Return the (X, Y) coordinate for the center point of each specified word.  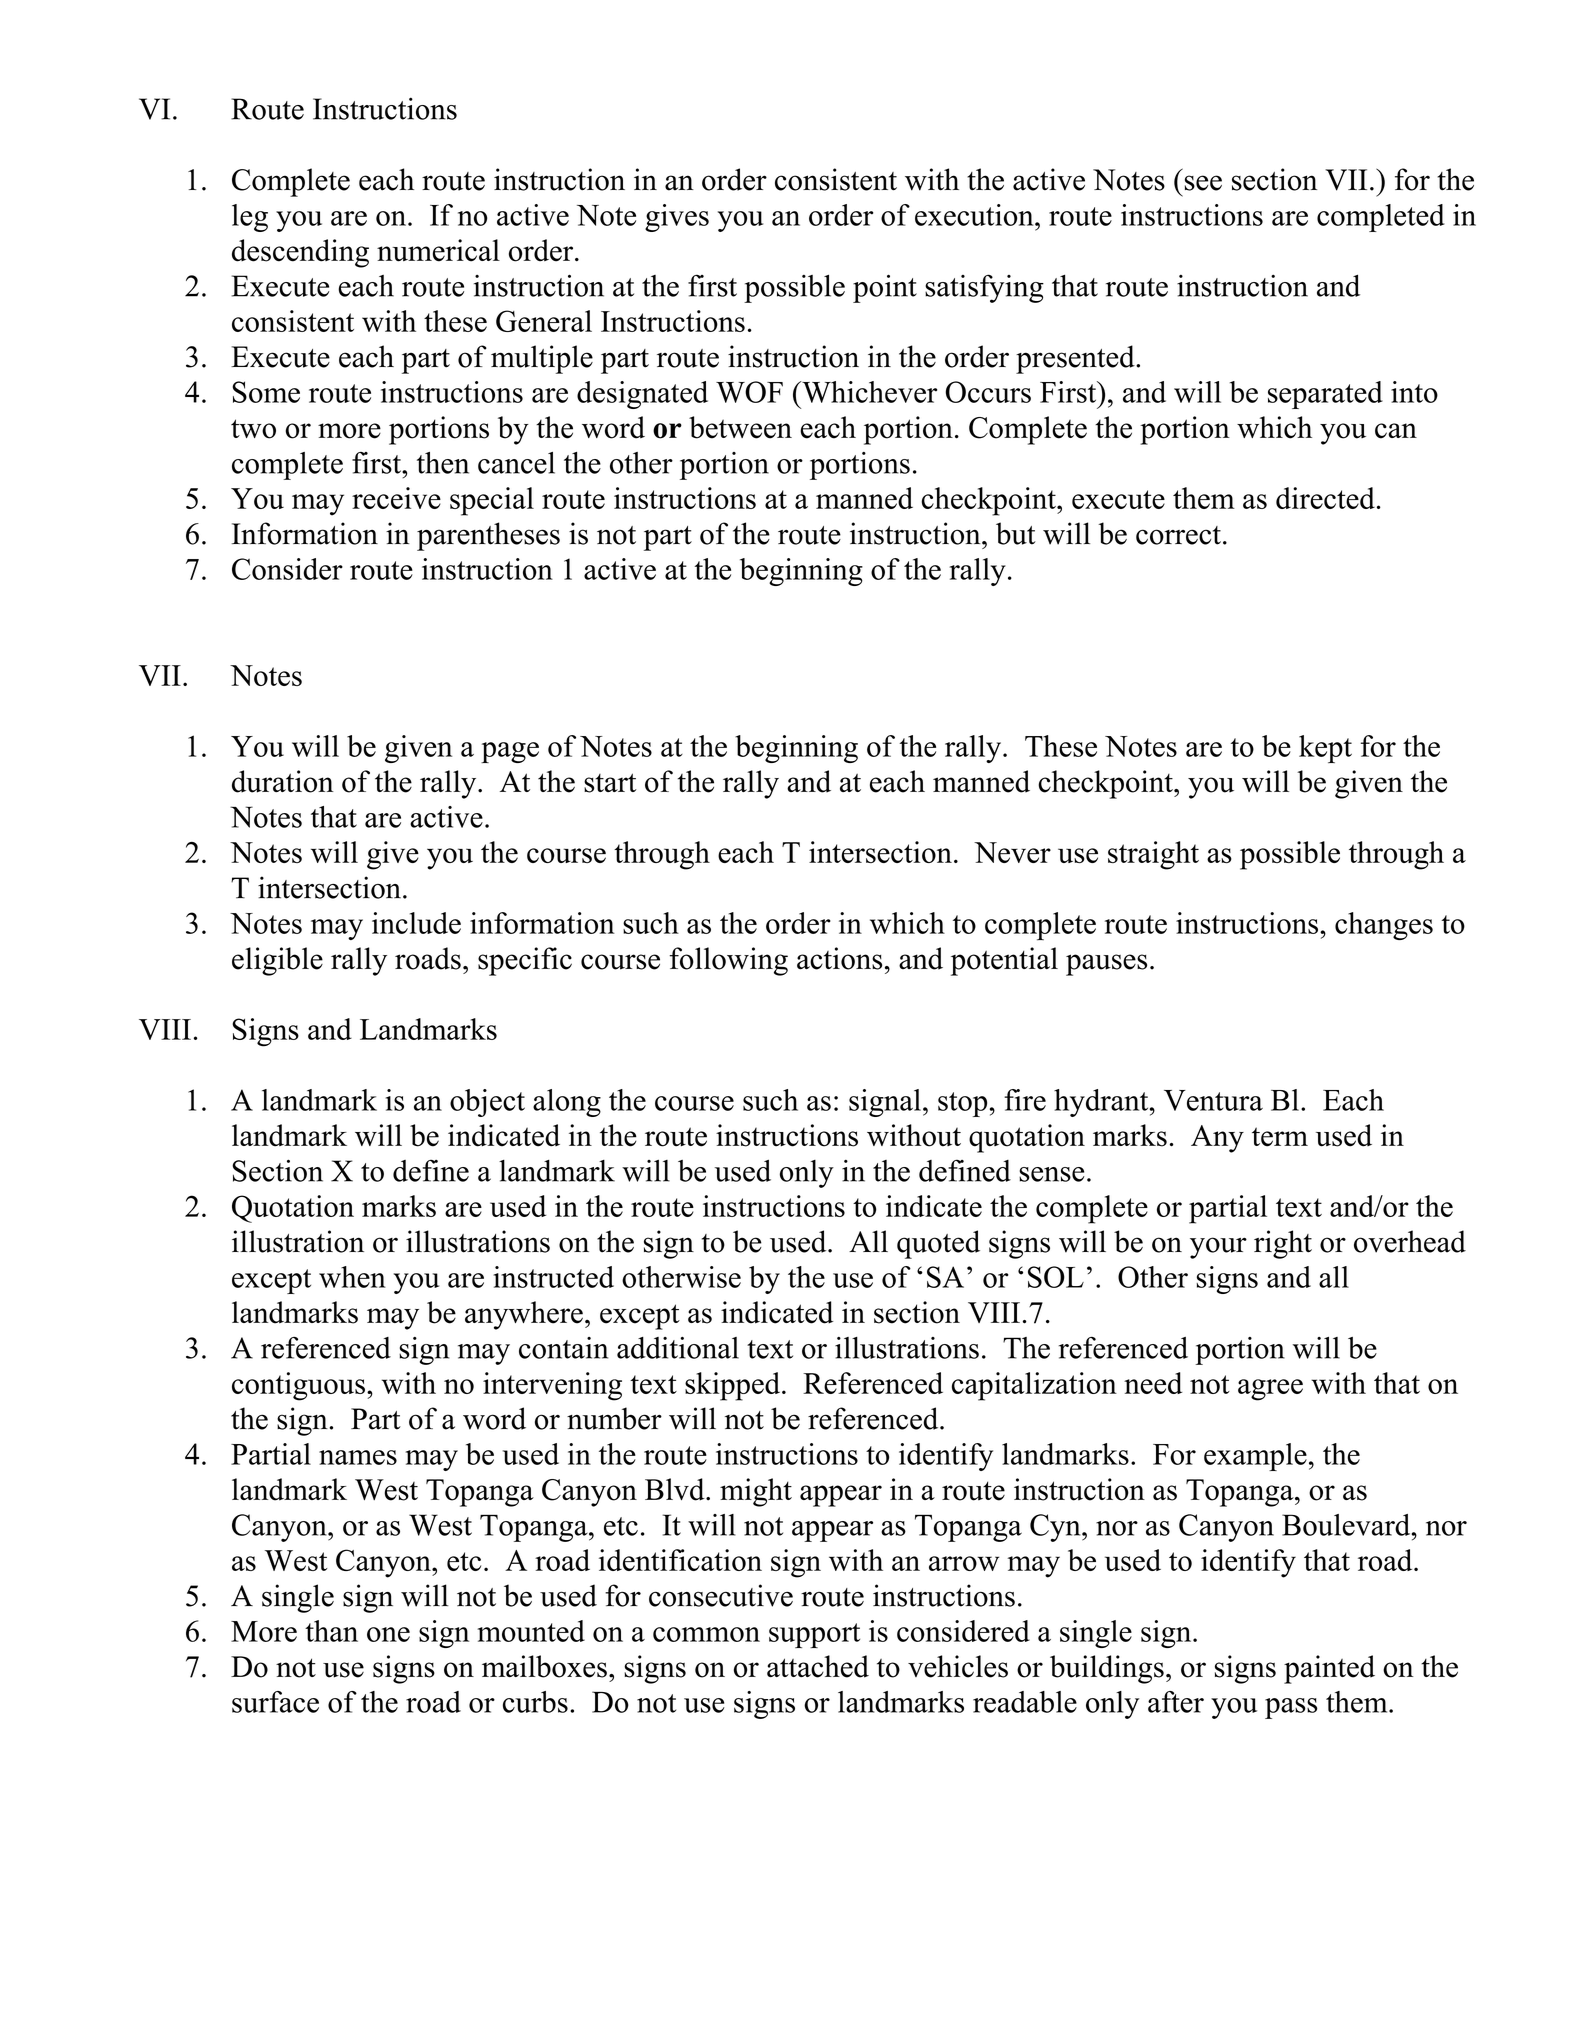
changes (1384, 926)
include (416, 923)
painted (1329, 1669)
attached (818, 1666)
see (1203, 183)
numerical (438, 250)
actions (839, 958)
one (388, 1634)
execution (975, 215)
